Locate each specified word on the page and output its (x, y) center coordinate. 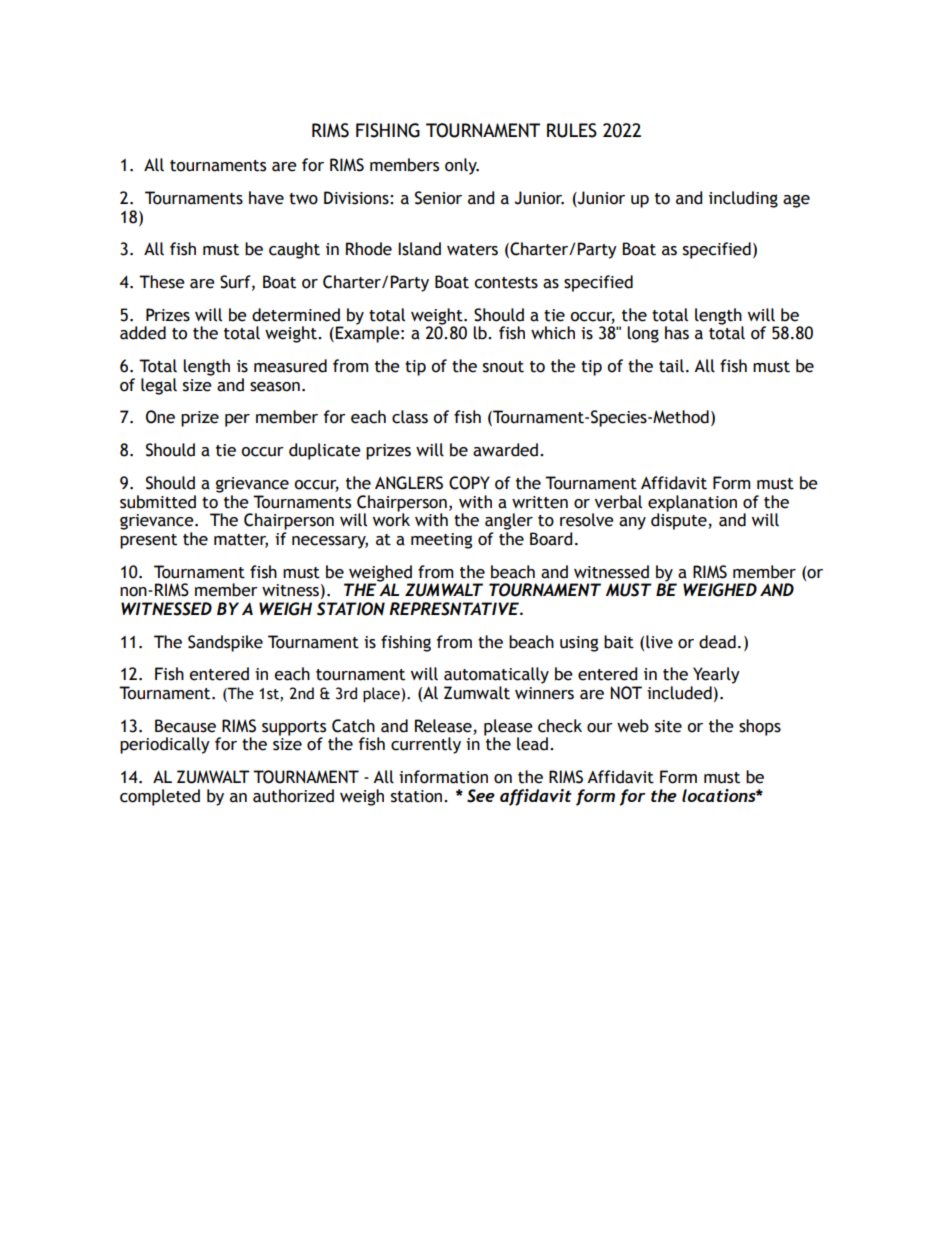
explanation (692, 503)
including (743, 199)
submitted (158, 502)
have (266, 198)
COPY (469, 483)
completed (160, 797)
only (462, 166)
